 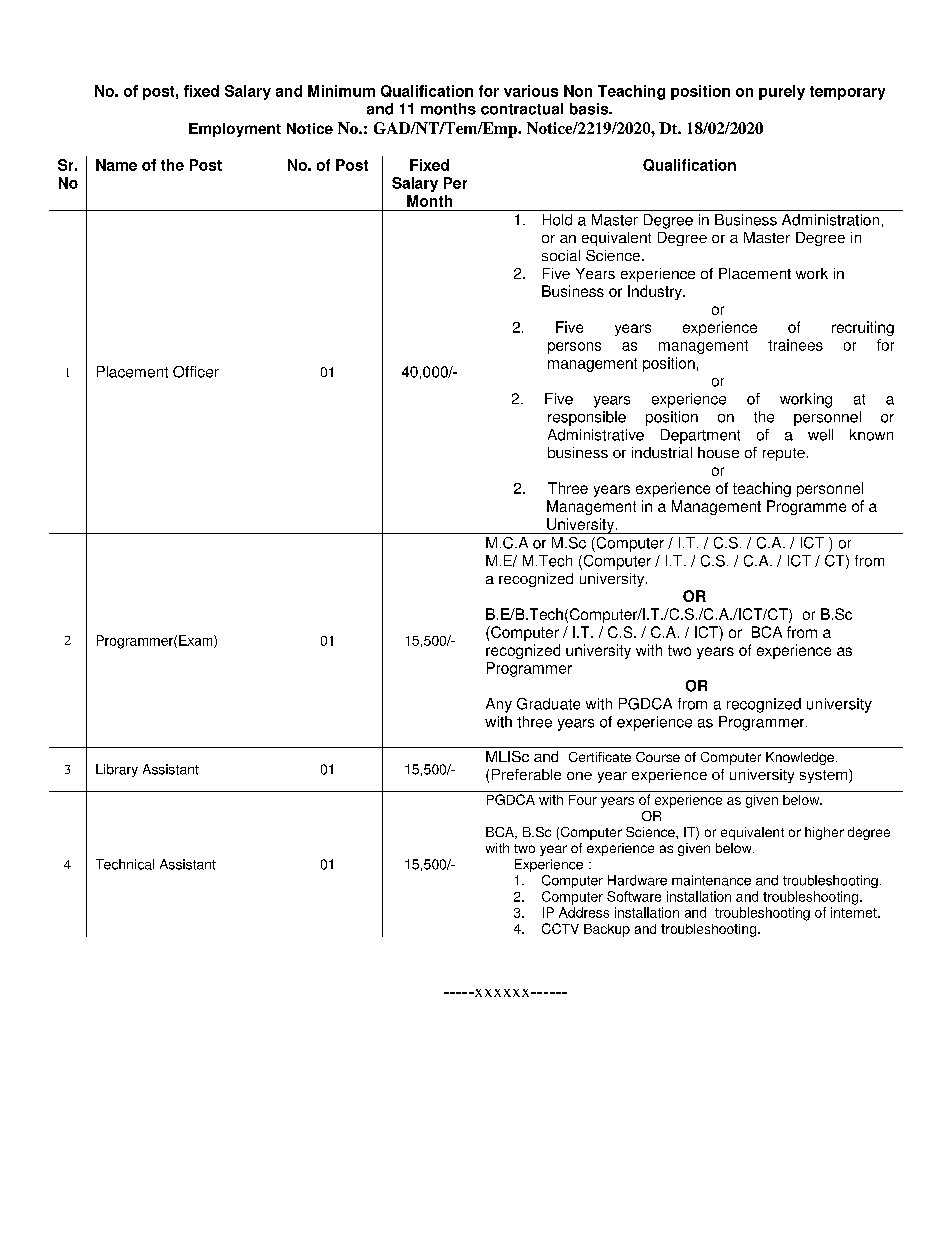 What do you see at coordinates (596, 435) in the image?
I see `Administrative` at bounding box center [596, 435].
